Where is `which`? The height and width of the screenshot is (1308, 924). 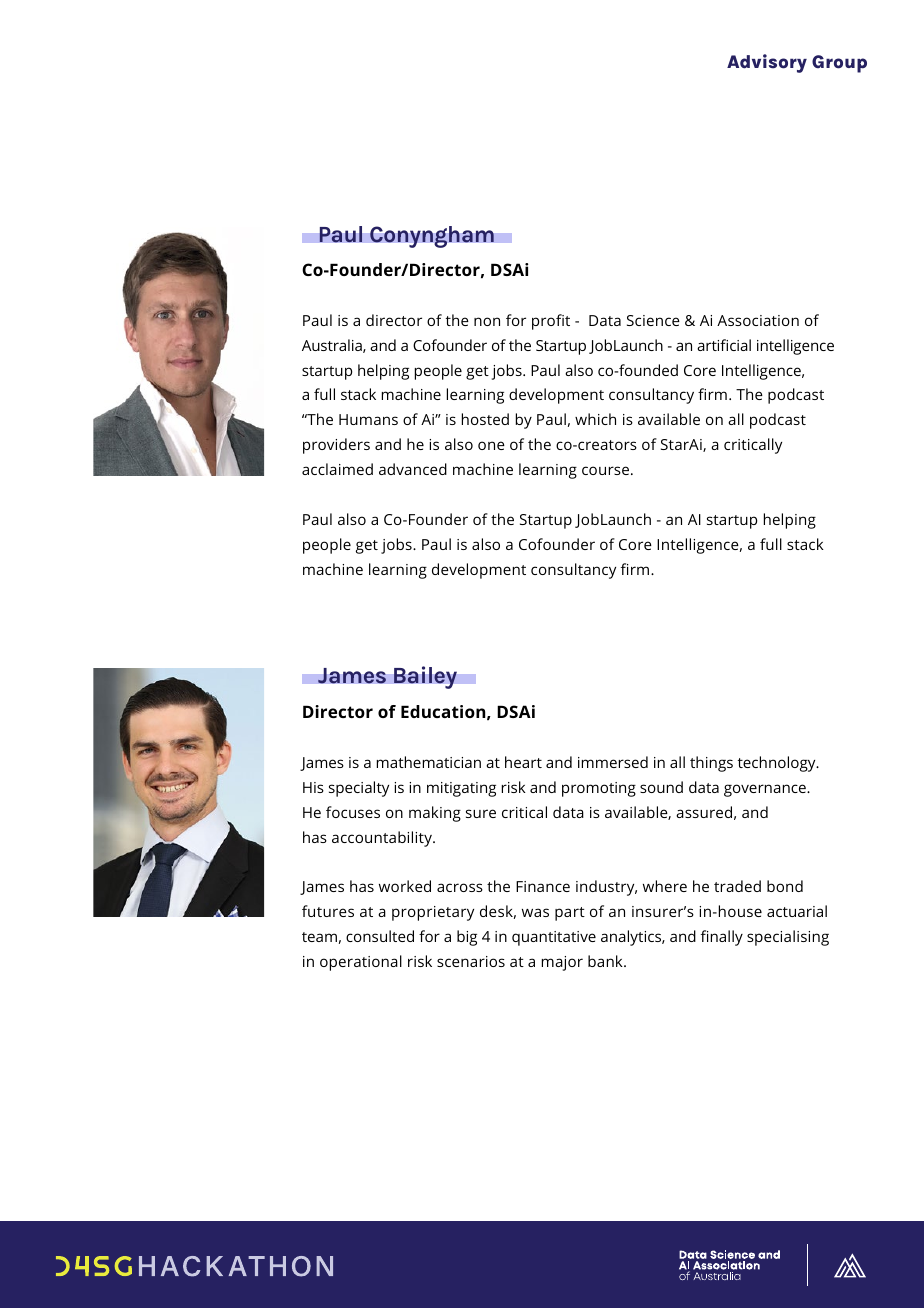 which is located at coordinates (595, 419).
